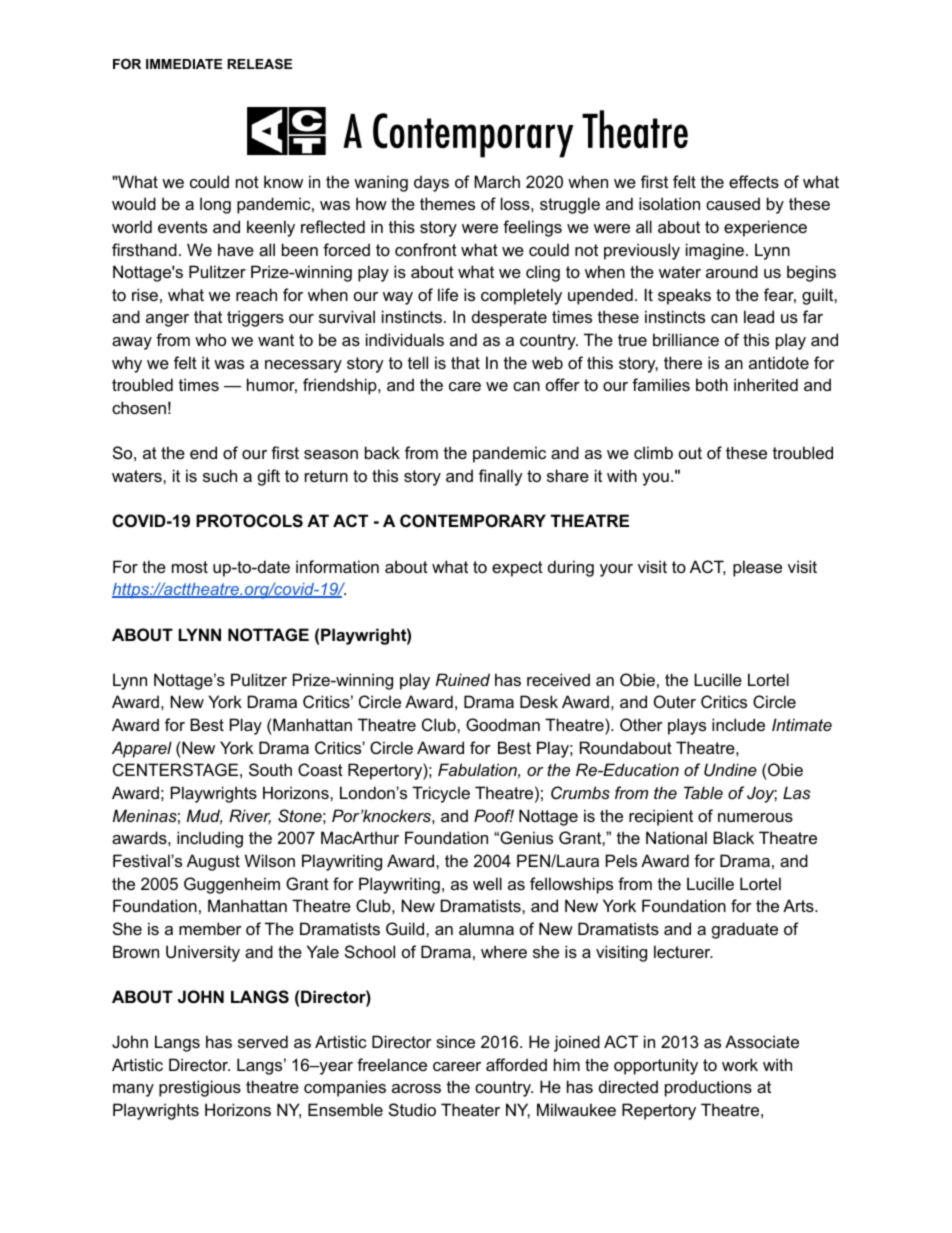  Describe the element at coordinates (190, 567) in the document. I see `most` at that location.
